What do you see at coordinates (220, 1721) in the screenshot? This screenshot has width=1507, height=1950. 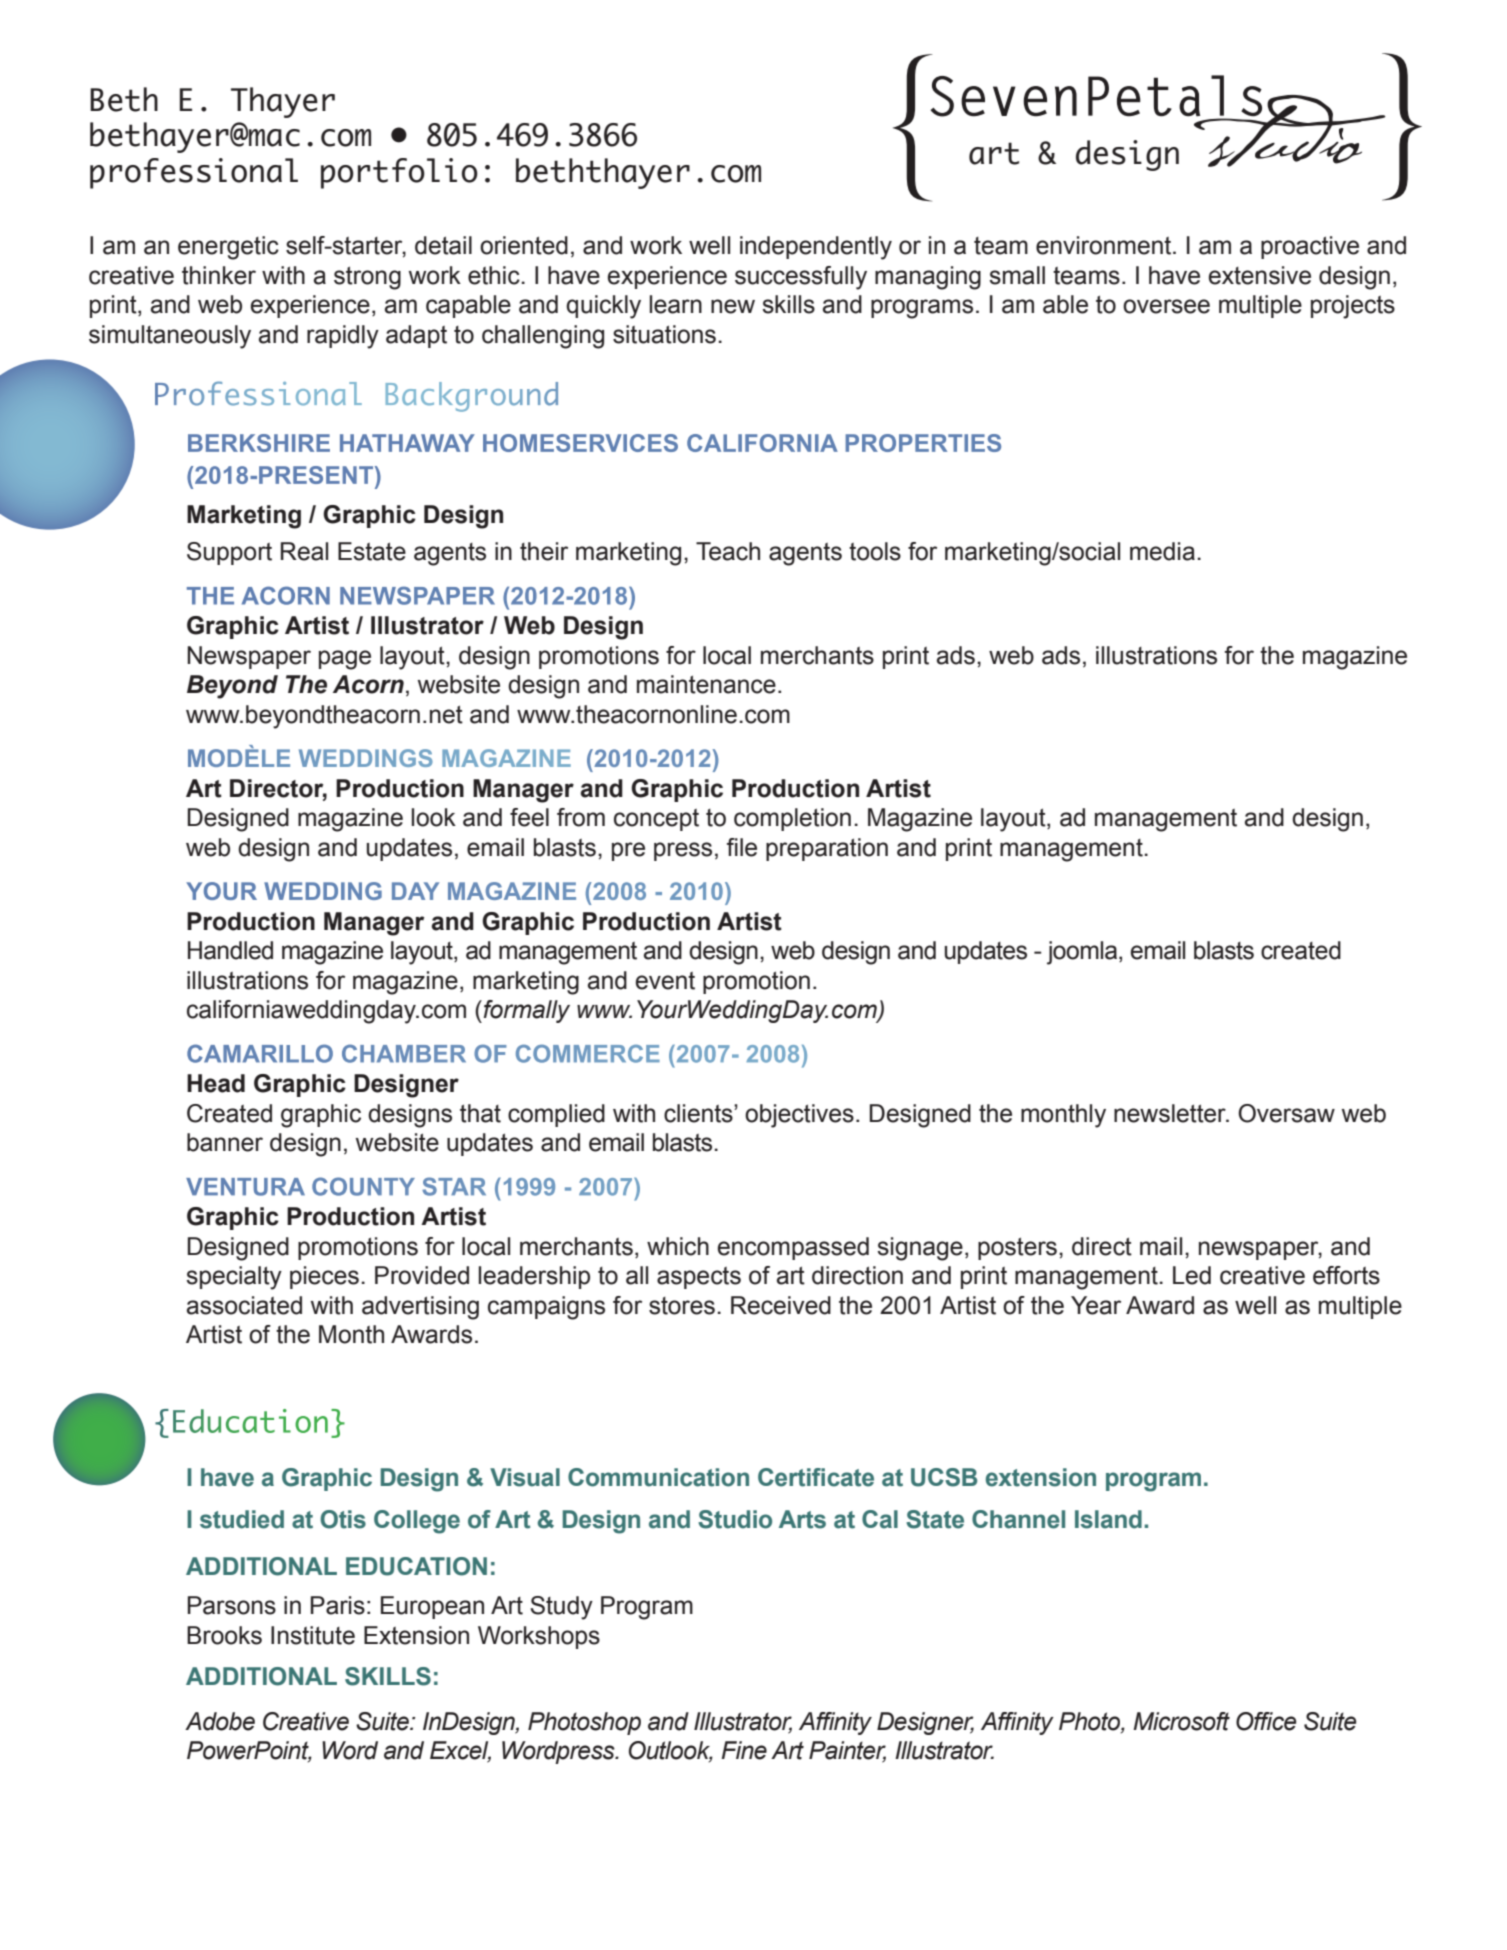 I see `Adobe` at bounding box center [220, 1721].
